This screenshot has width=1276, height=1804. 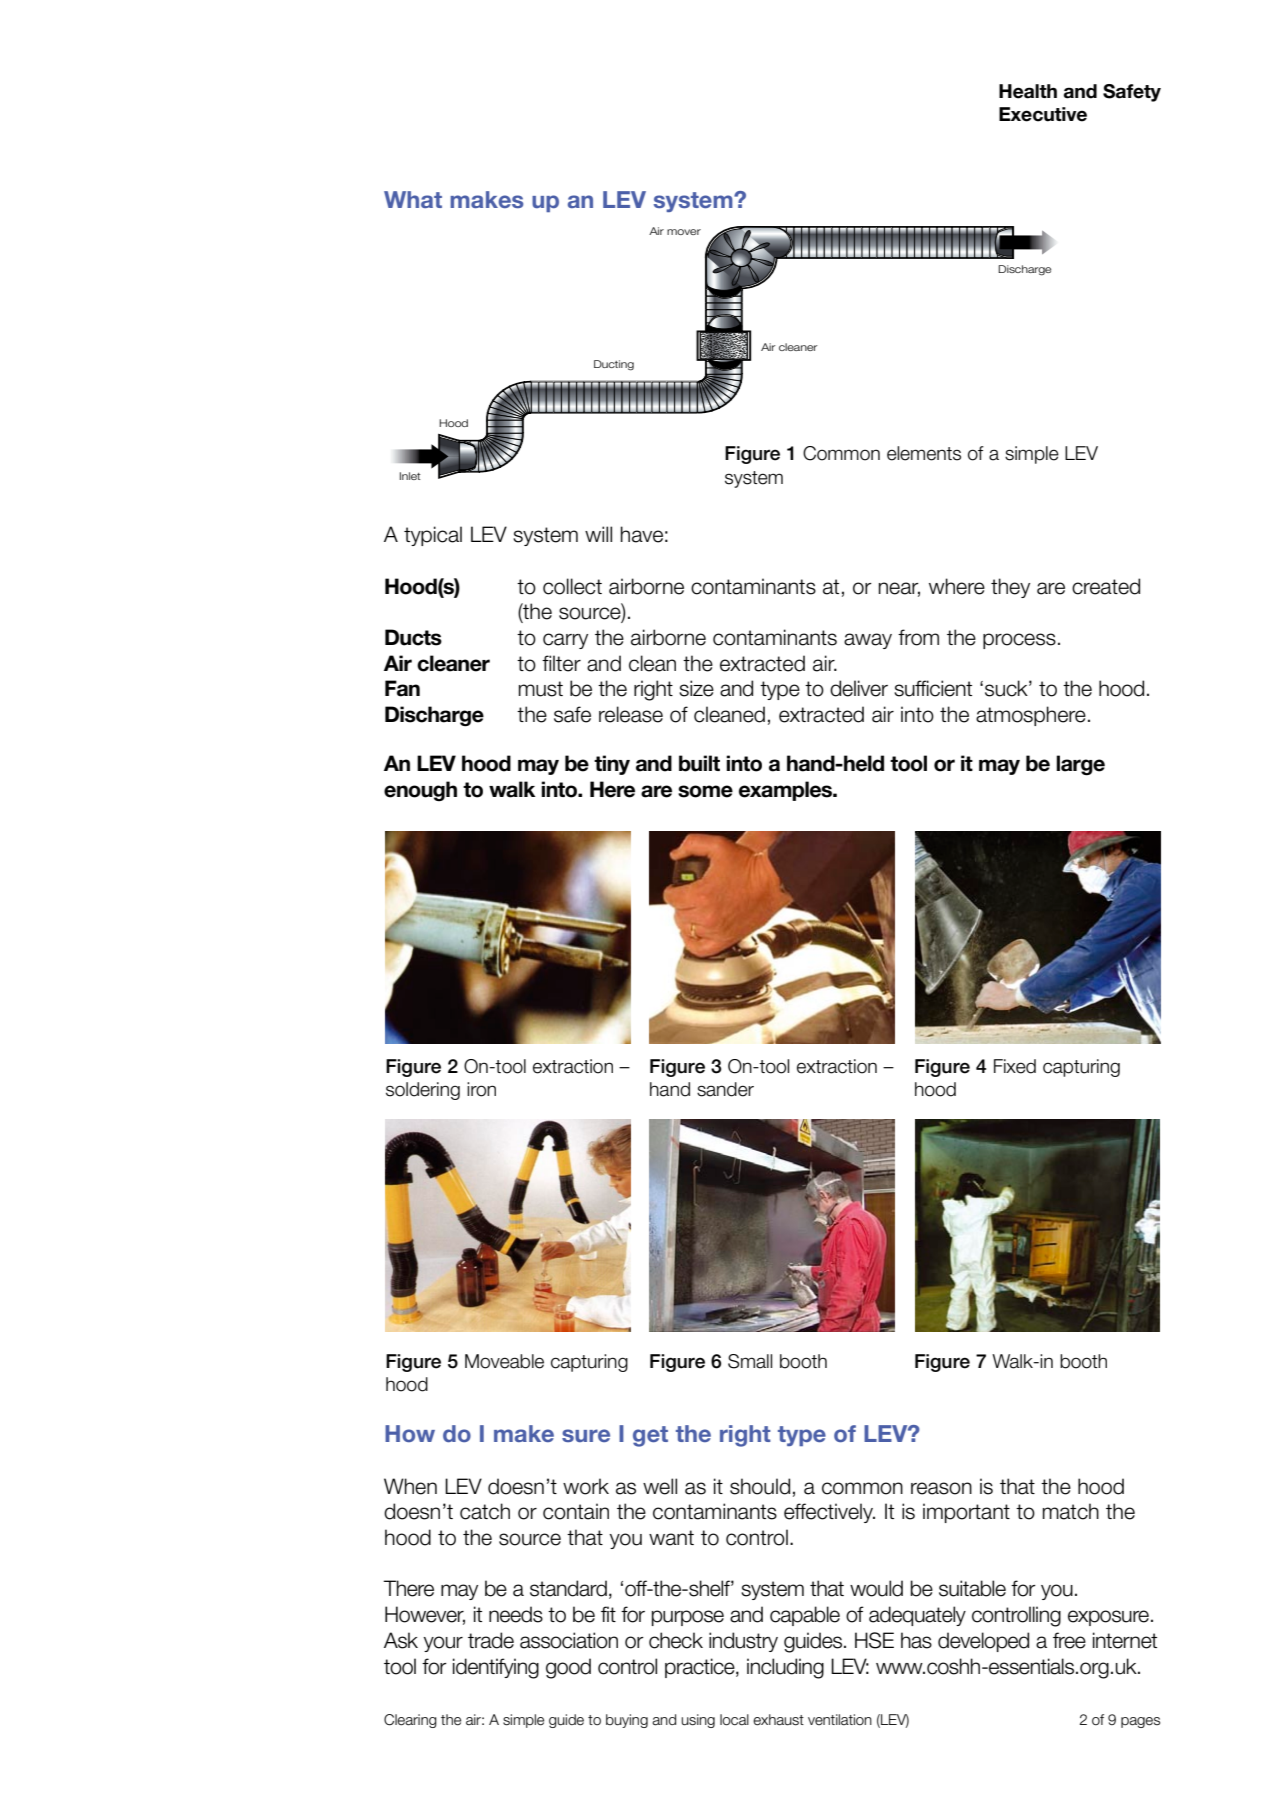 I want to click on free, so click(x=1069, y=1640).
